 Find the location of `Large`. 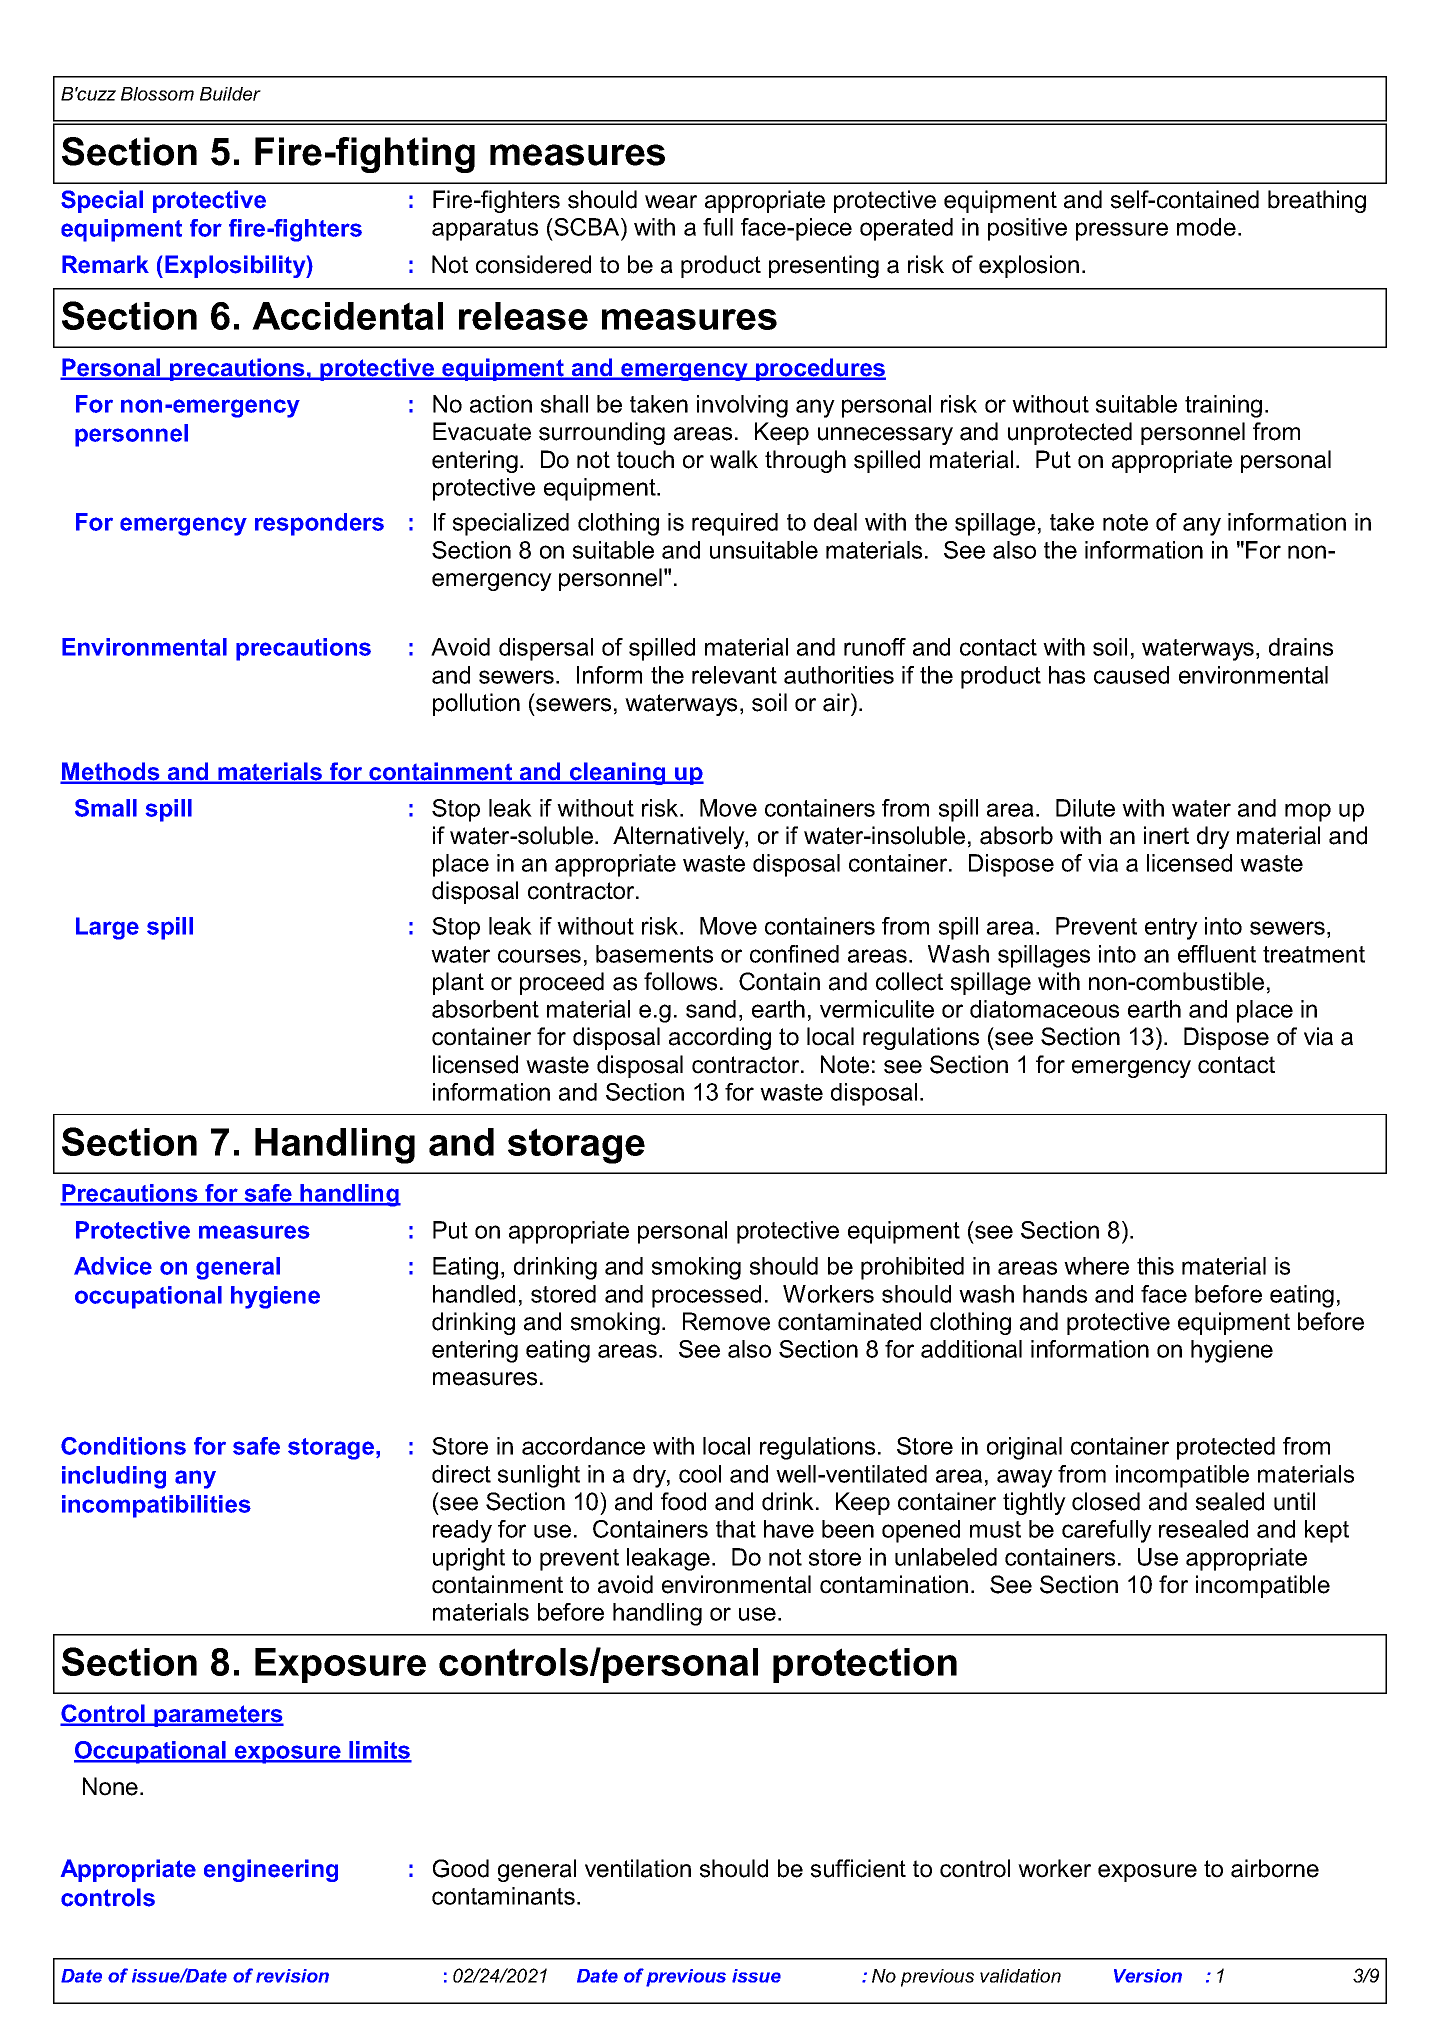

Large is located at coordinates (107, 928).
